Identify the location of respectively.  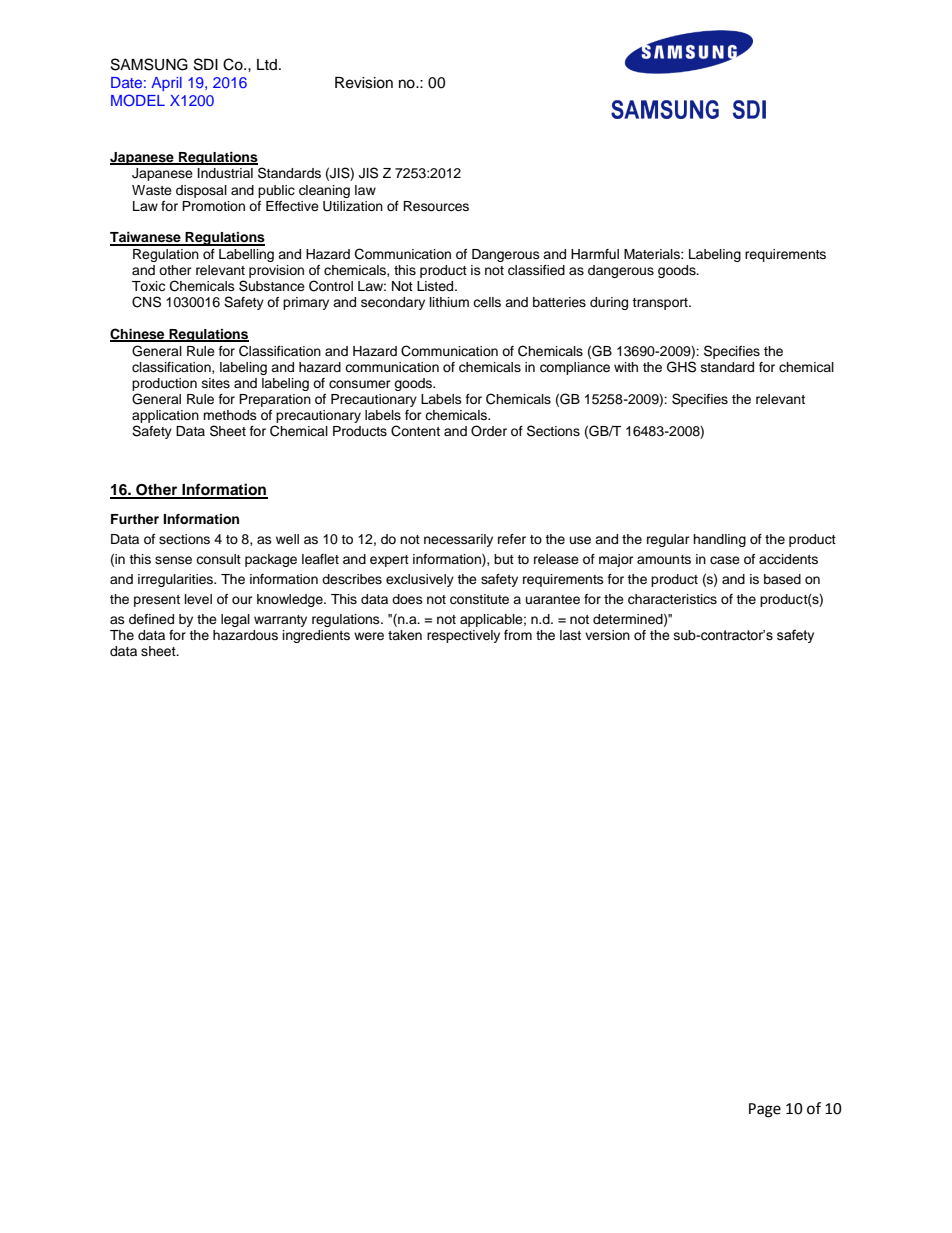
(463, 636).
